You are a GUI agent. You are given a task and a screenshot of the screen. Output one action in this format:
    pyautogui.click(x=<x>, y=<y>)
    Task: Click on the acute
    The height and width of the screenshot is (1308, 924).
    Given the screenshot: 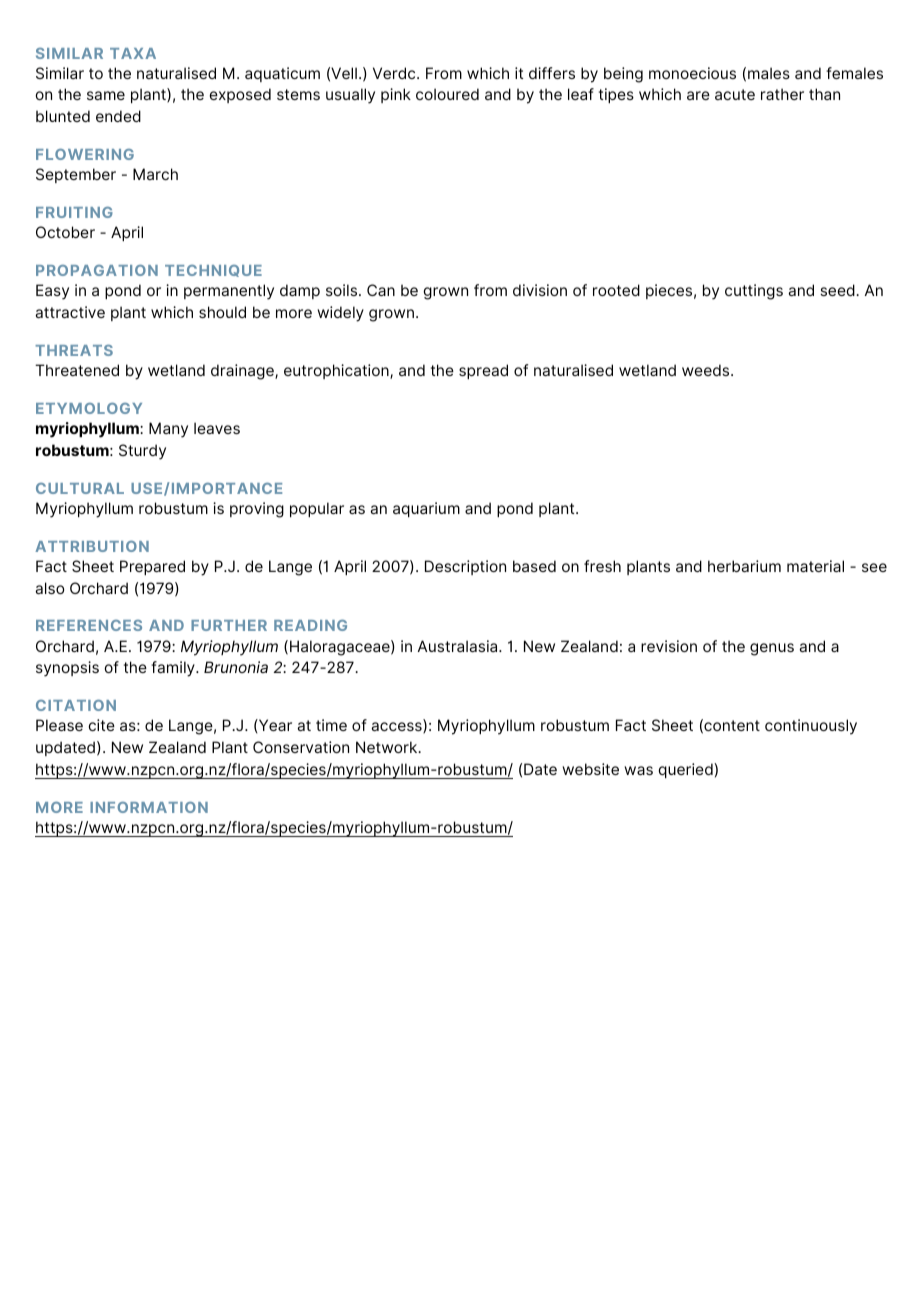 What is the action you would take?
    pyautogui.click(x=735, y=94)
